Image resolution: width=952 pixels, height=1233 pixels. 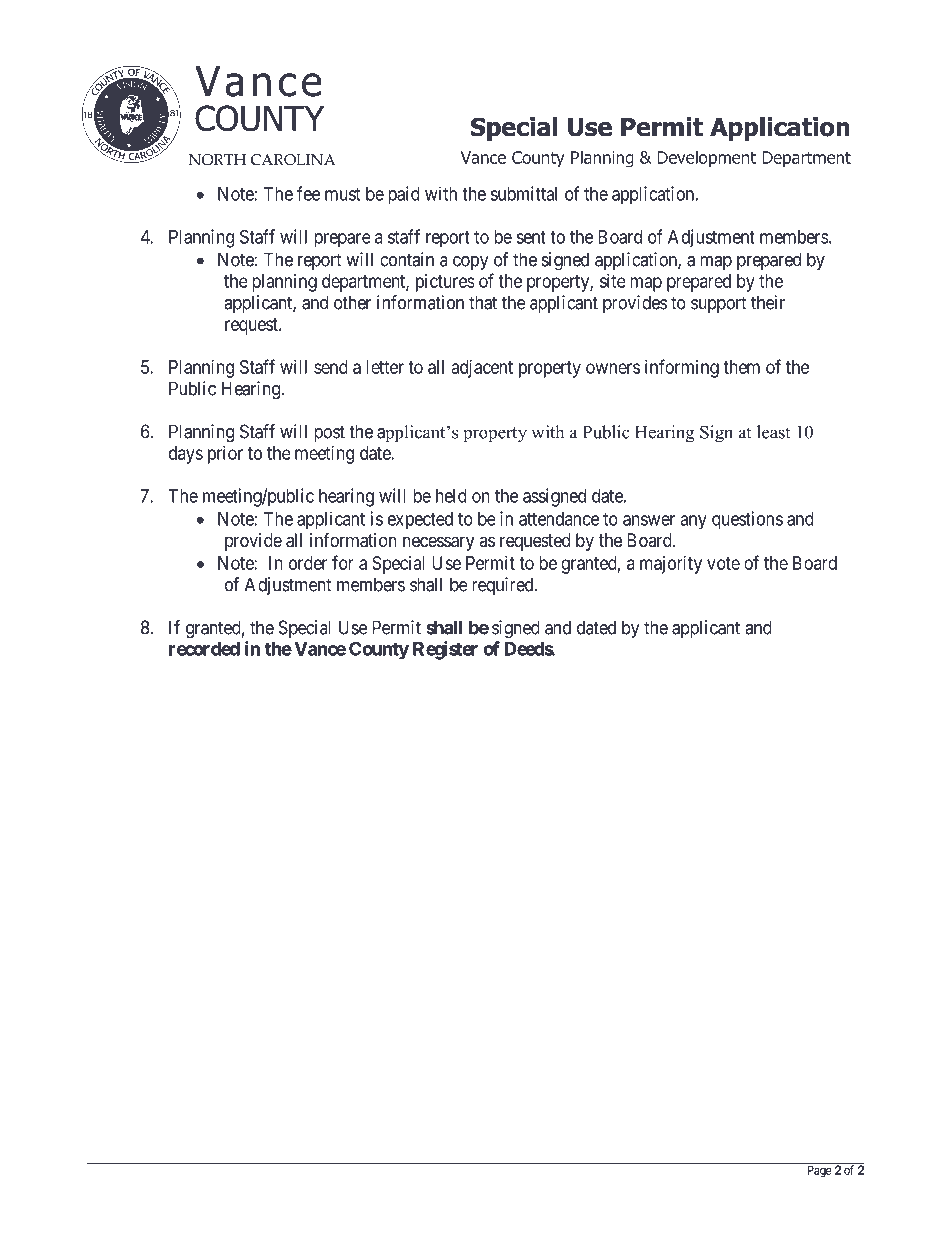 I want to click on NORTH, so click(x=217, y=160).
